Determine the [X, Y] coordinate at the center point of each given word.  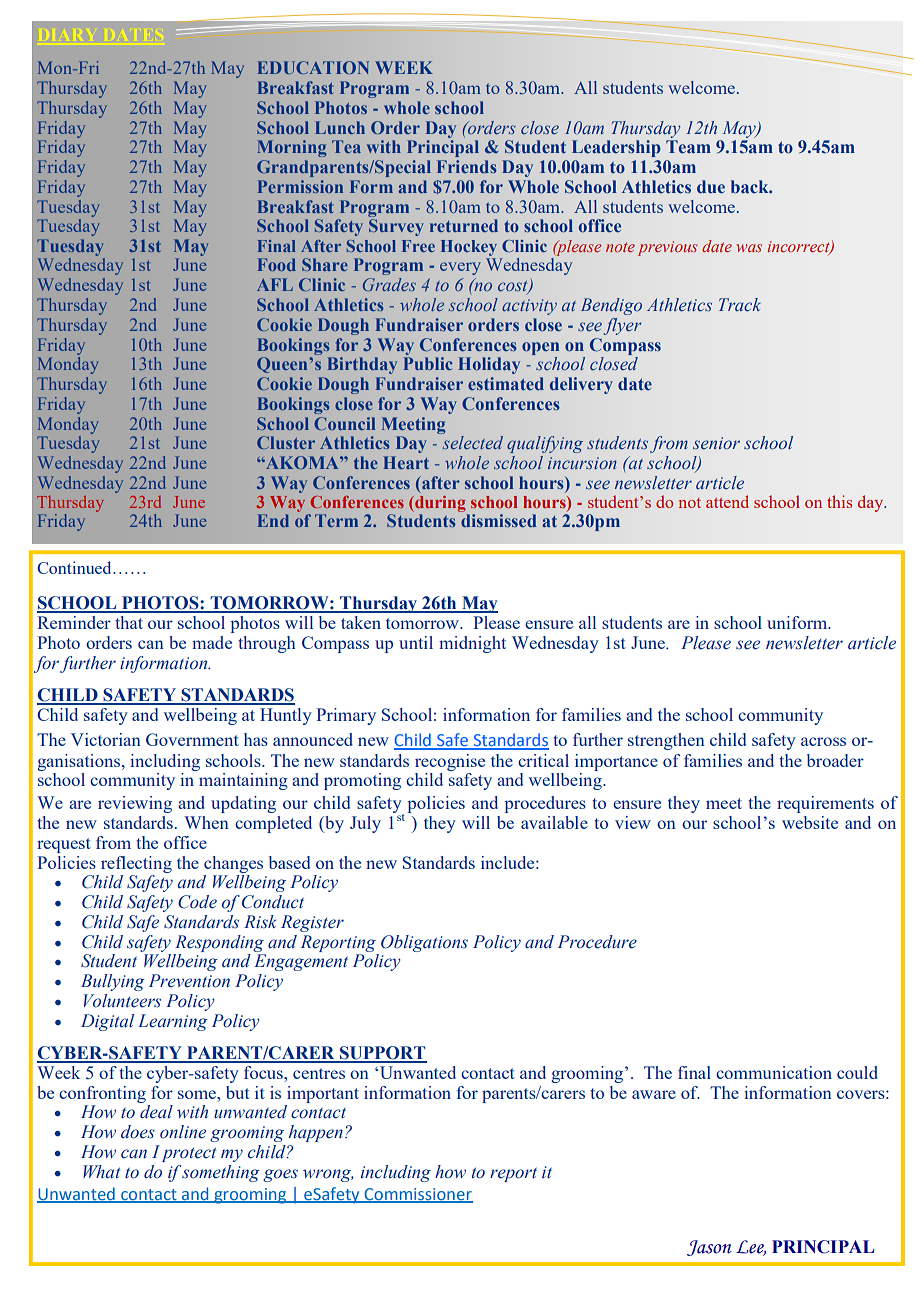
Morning [292, 148]
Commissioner [417, 1195]
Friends [467, 166]
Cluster [286, 442]
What [102, 1172]
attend [727, 501]
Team [688, 147]
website [810, 822]
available [554, 822]
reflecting [136, 864]
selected [473, 442]
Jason [709, 1248]
